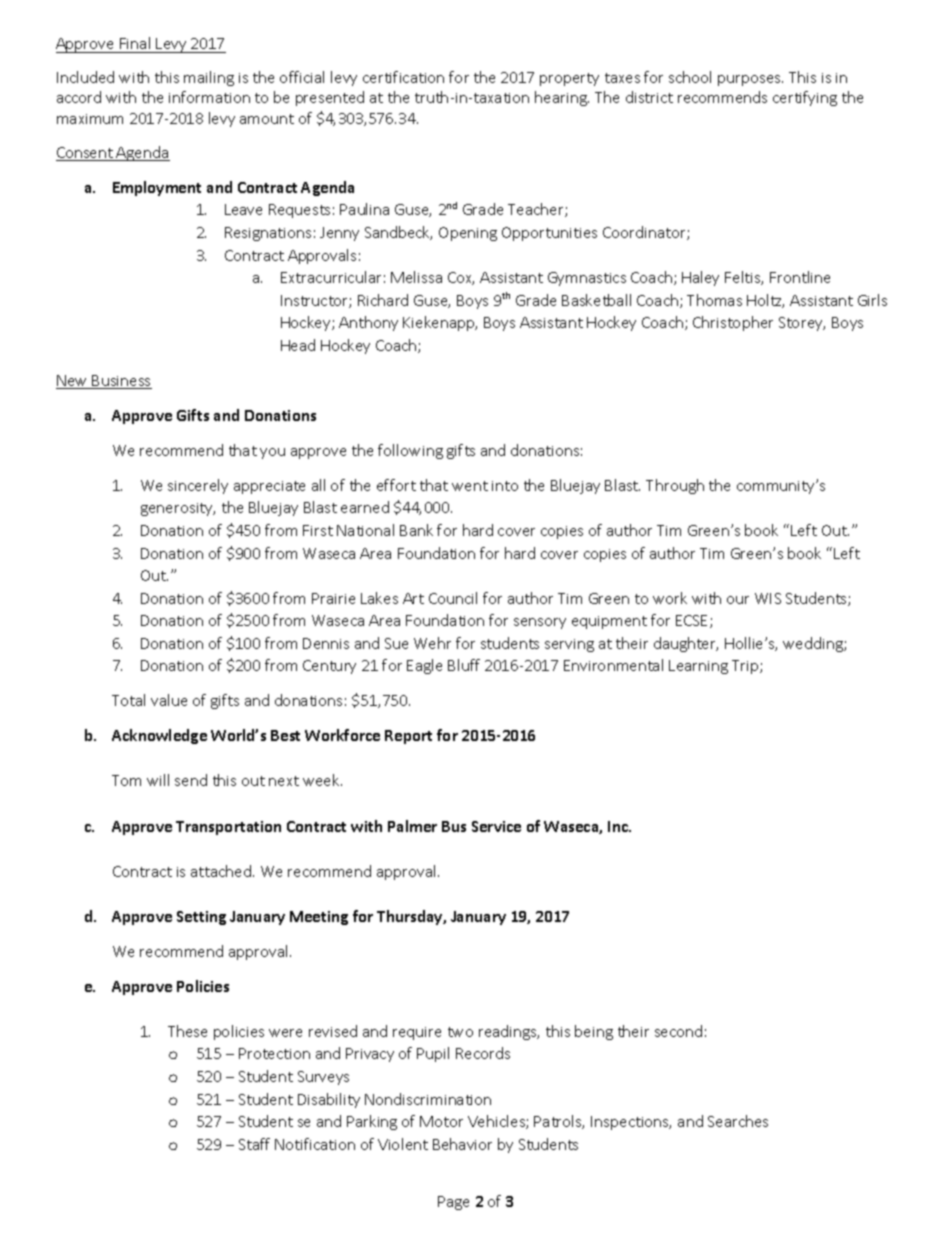 The height and width of the page is (1233, 952). I want to click on Through, so click(675, 486).
